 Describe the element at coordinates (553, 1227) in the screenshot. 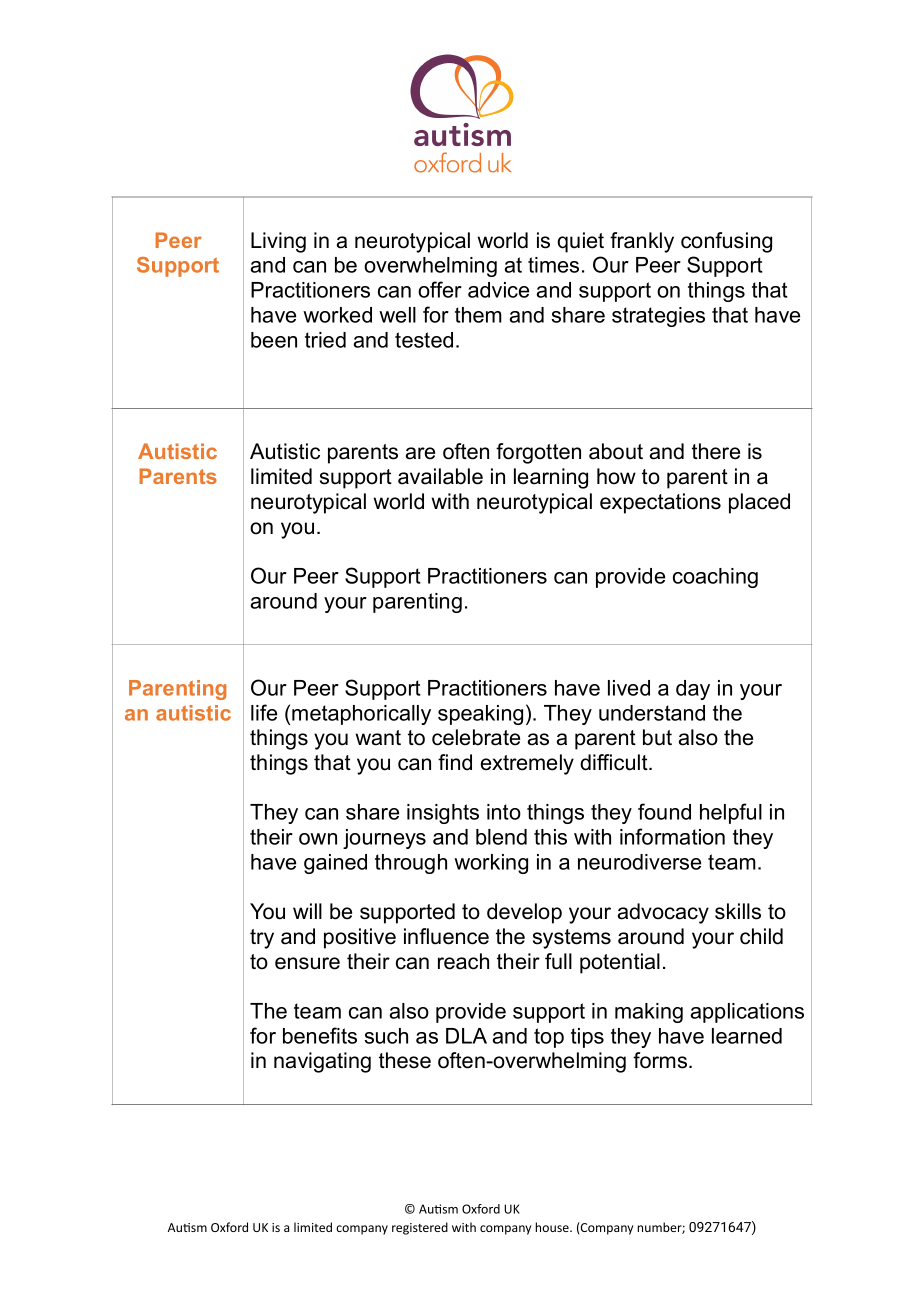

I see `house` at that location.
